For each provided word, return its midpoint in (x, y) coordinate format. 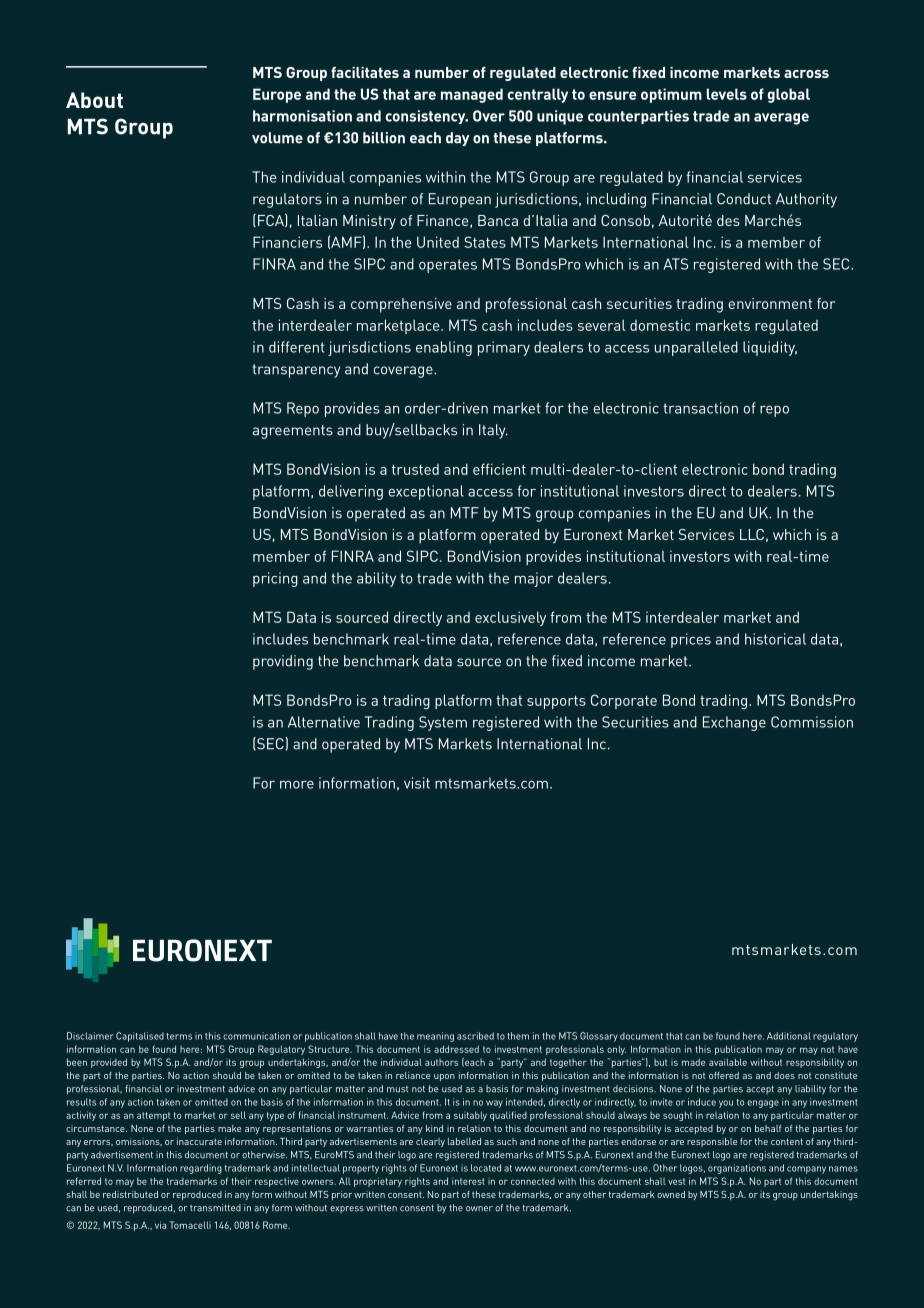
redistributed (130, 1194)
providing (283, 662)
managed (472, 95)
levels (727, 94)
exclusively (510, 618)
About (94, 100)
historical (775, 639)
